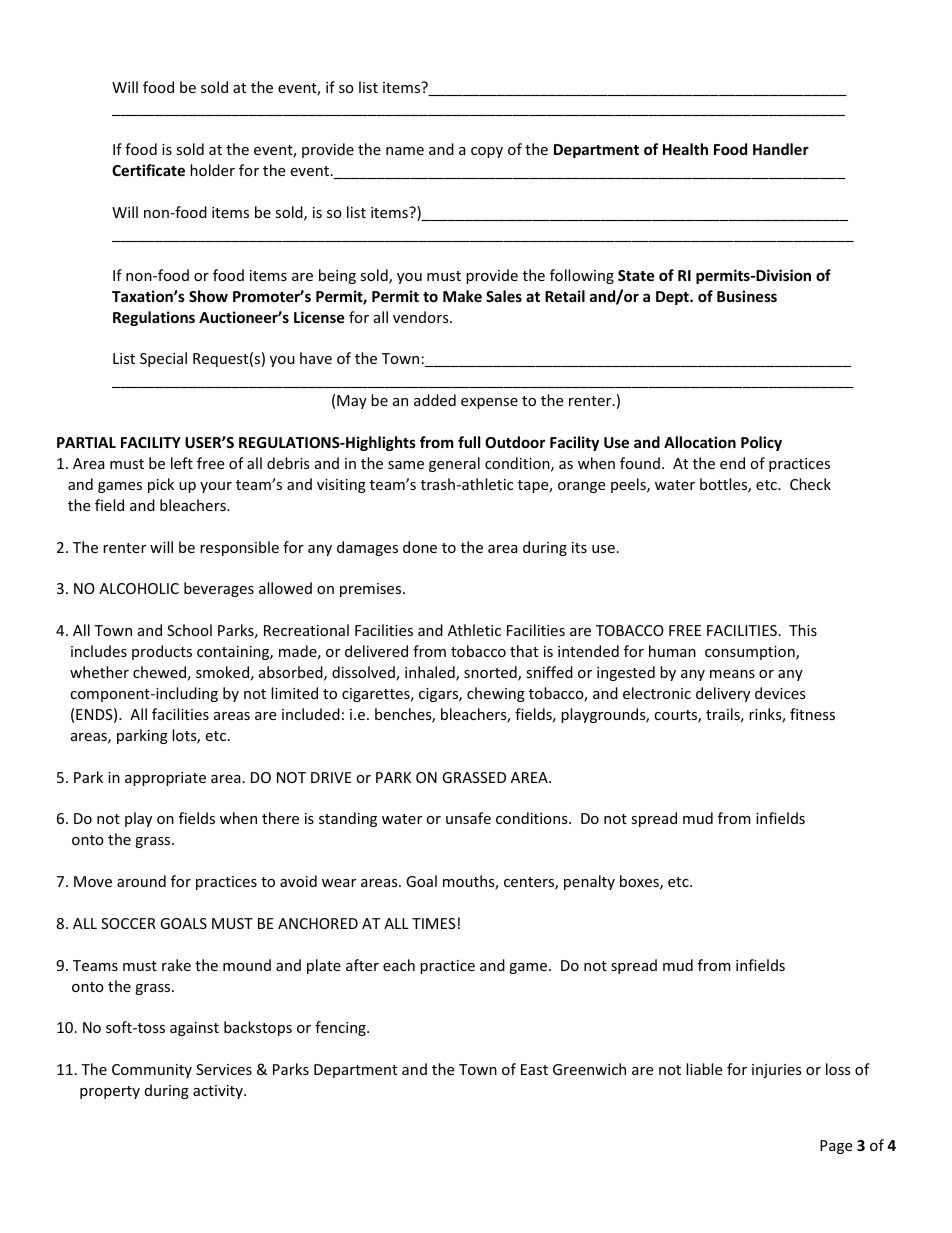  Describe the element at coordinates (781, 149) in the screenshot. I see `Handler` at that location.
